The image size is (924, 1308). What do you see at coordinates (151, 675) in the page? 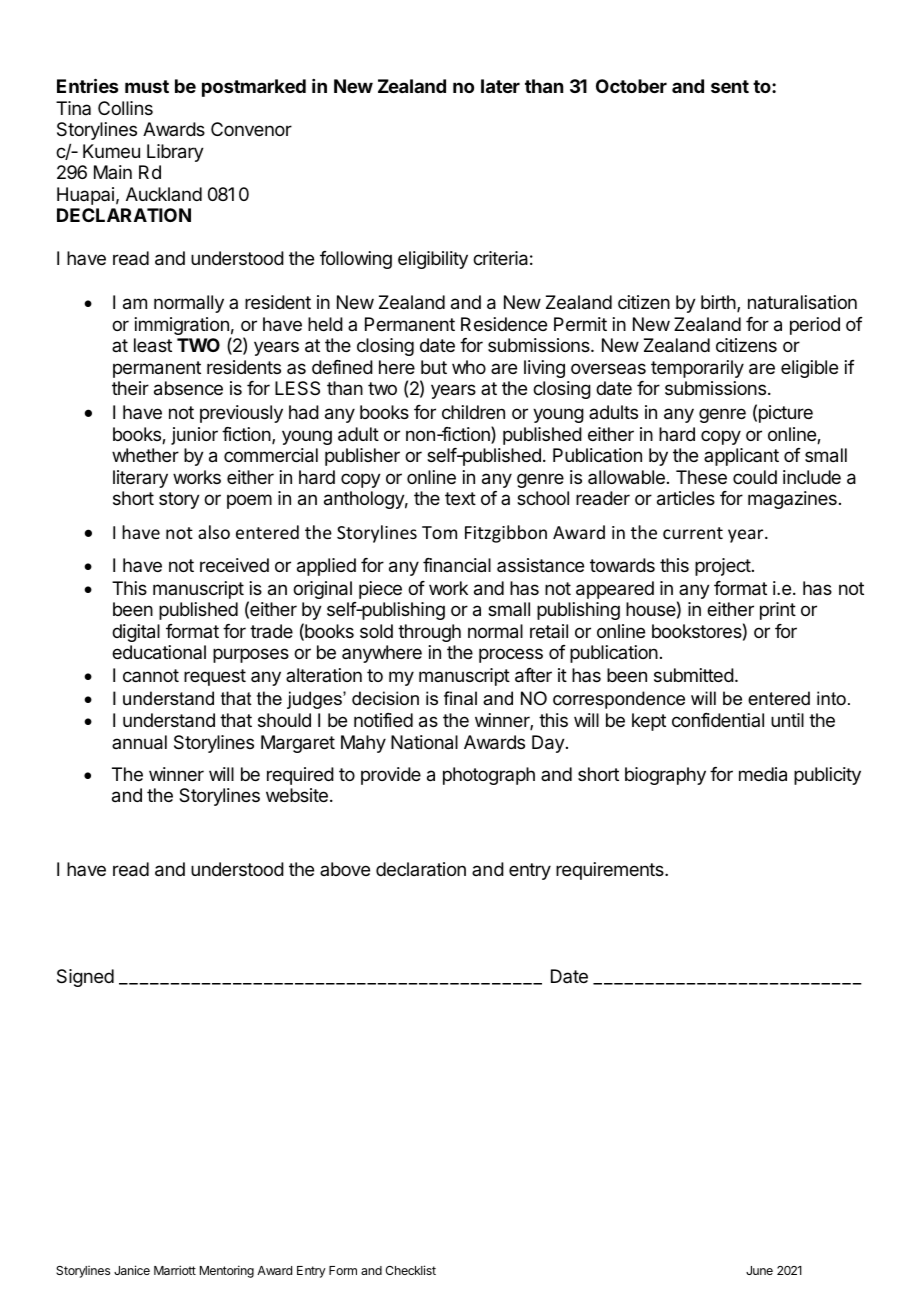
I see `cannot` at bounding box center [151, 675].
